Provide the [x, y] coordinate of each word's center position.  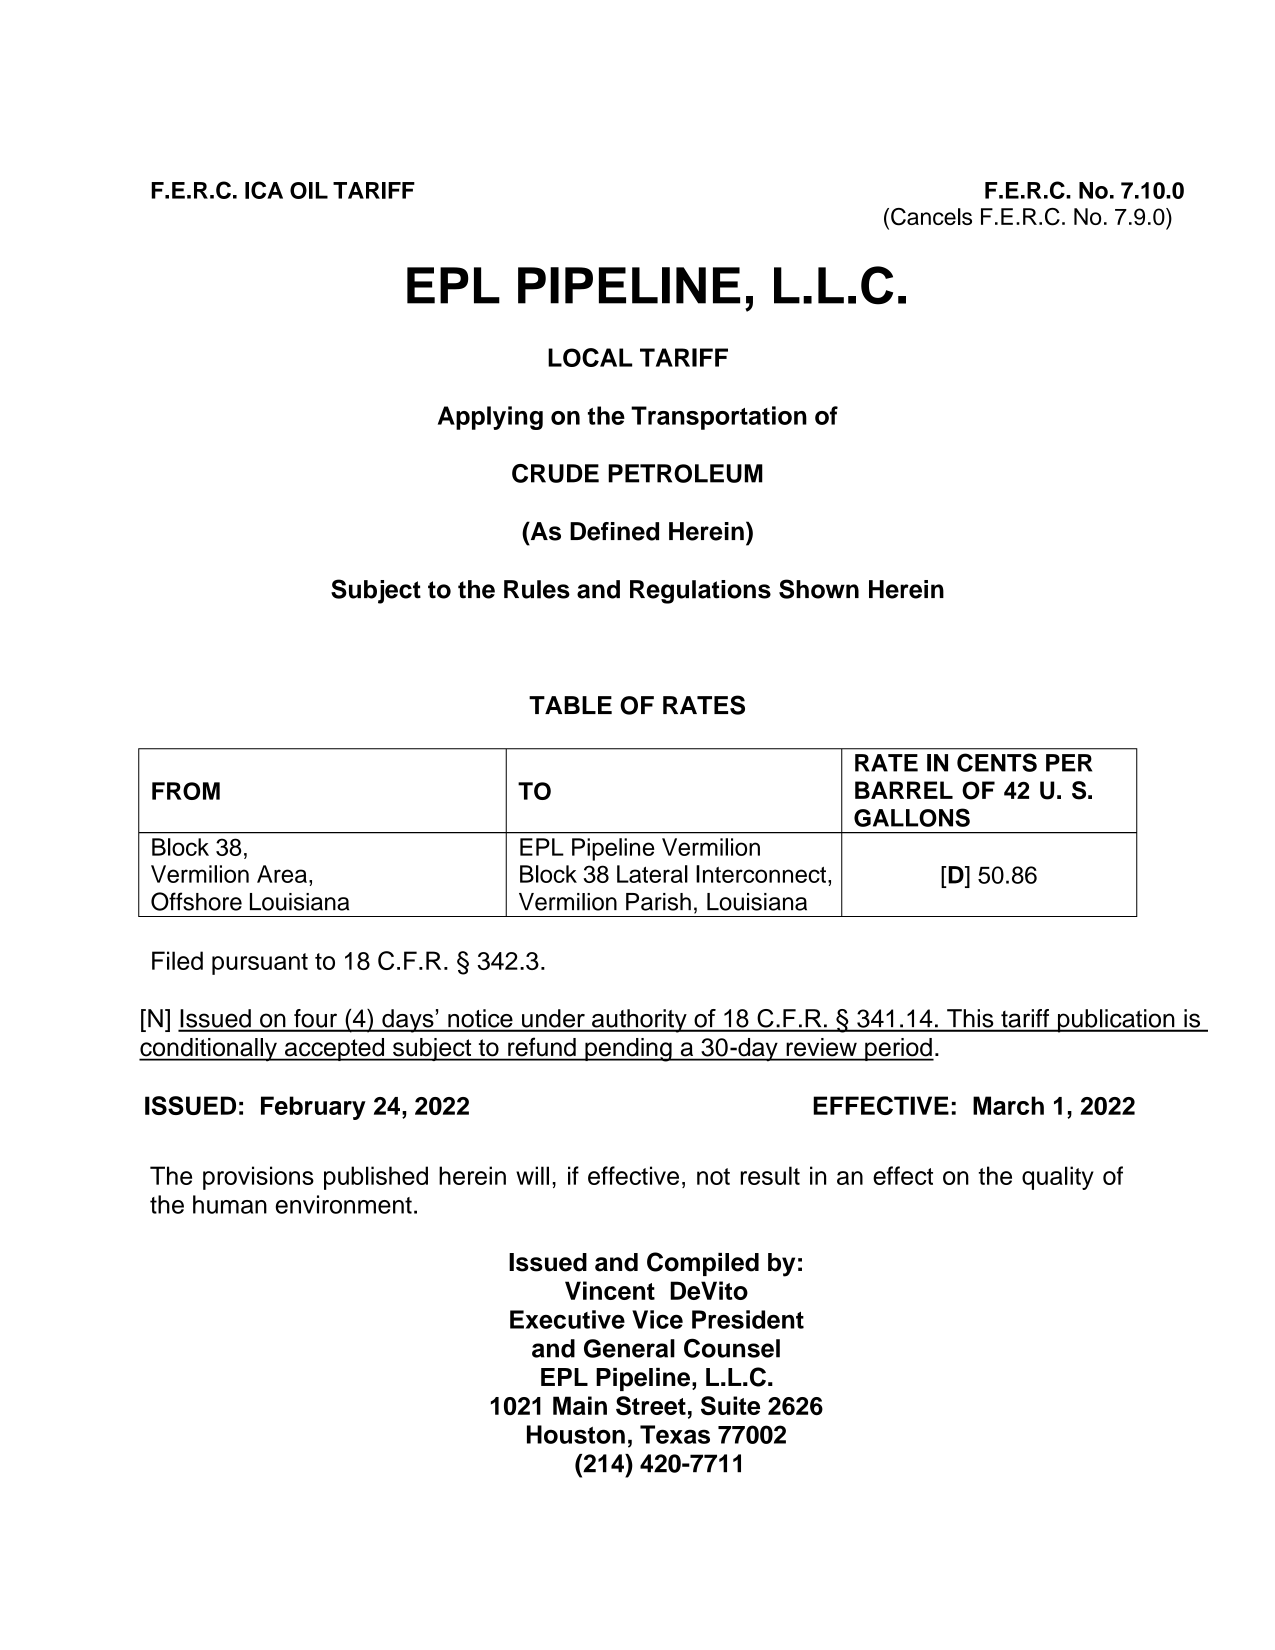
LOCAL [590, 357]
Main [580, 1405]
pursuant [260, 964]
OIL [309, 190]
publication [1116, 1021]
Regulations [700, 592]
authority [639, 1021]
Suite [730, 1405]
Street [651, 1405]
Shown [819, 589]
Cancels [931, 217]
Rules [537, 589]
